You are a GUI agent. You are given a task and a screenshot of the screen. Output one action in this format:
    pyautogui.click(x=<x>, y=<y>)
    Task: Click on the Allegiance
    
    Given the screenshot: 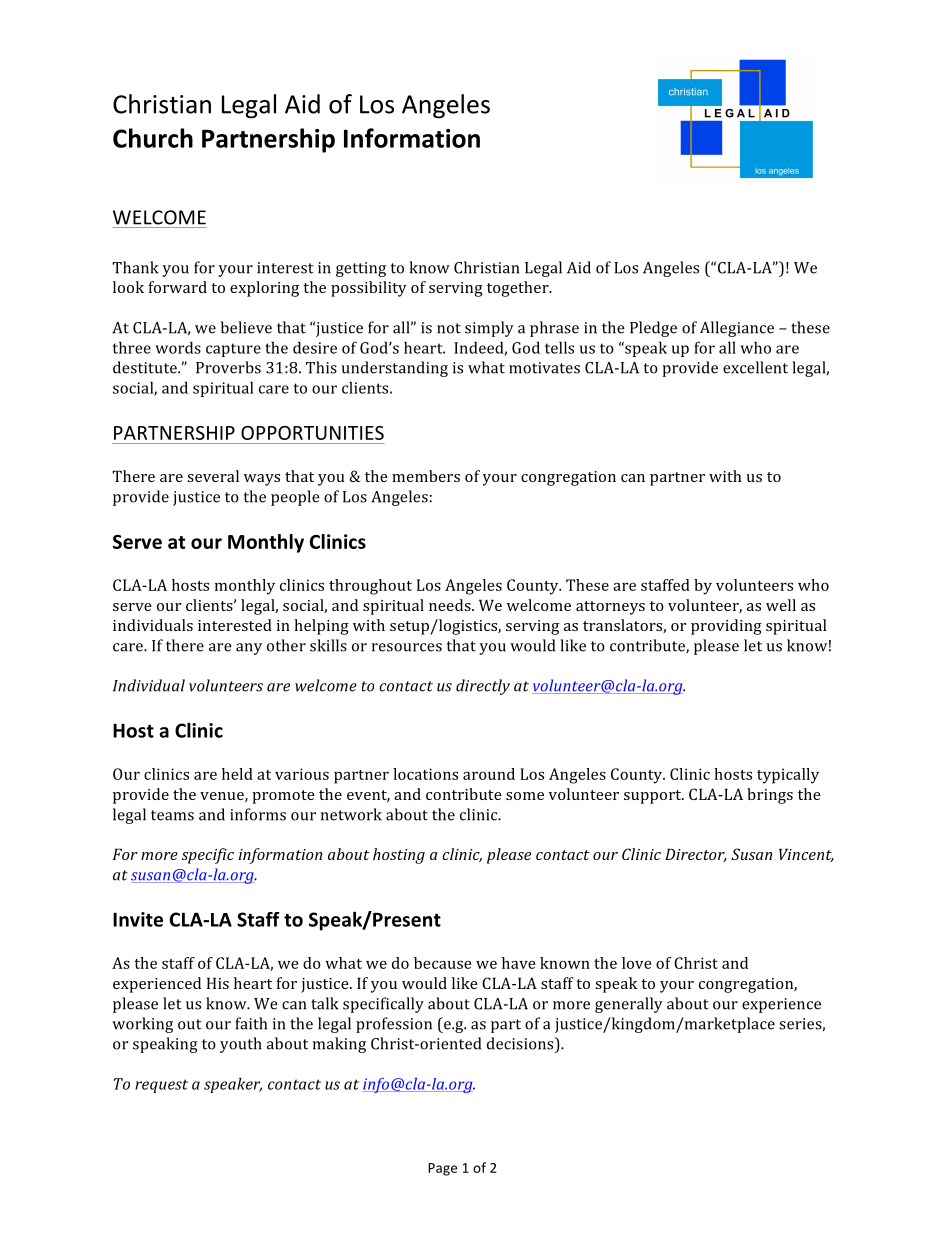 What is the action you would take?
    pyautogui.click(x=737, y=329)
